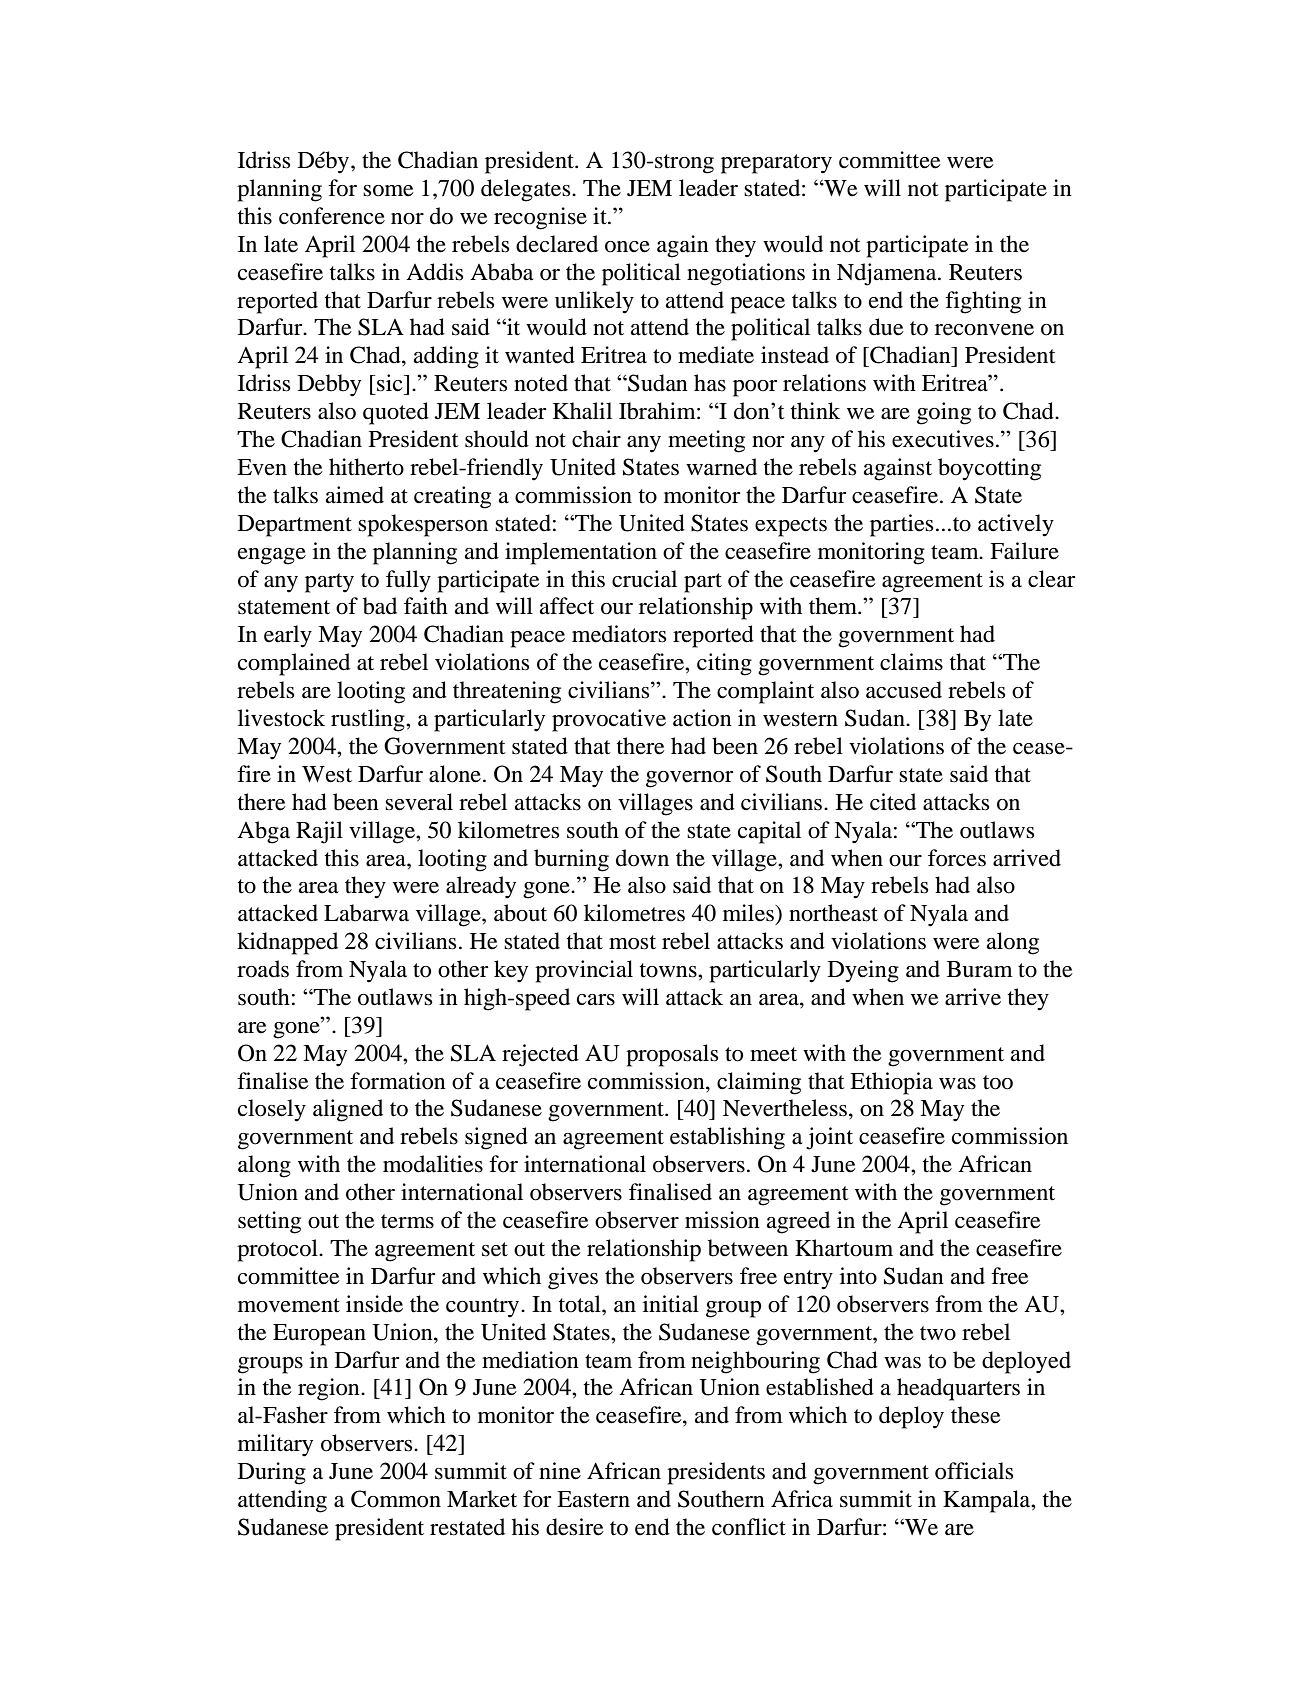 This document has width=1315, height=1702. What do you see at coordinates (957, 858) in the document?
I see `forces` at bounding box center [957, 858].
